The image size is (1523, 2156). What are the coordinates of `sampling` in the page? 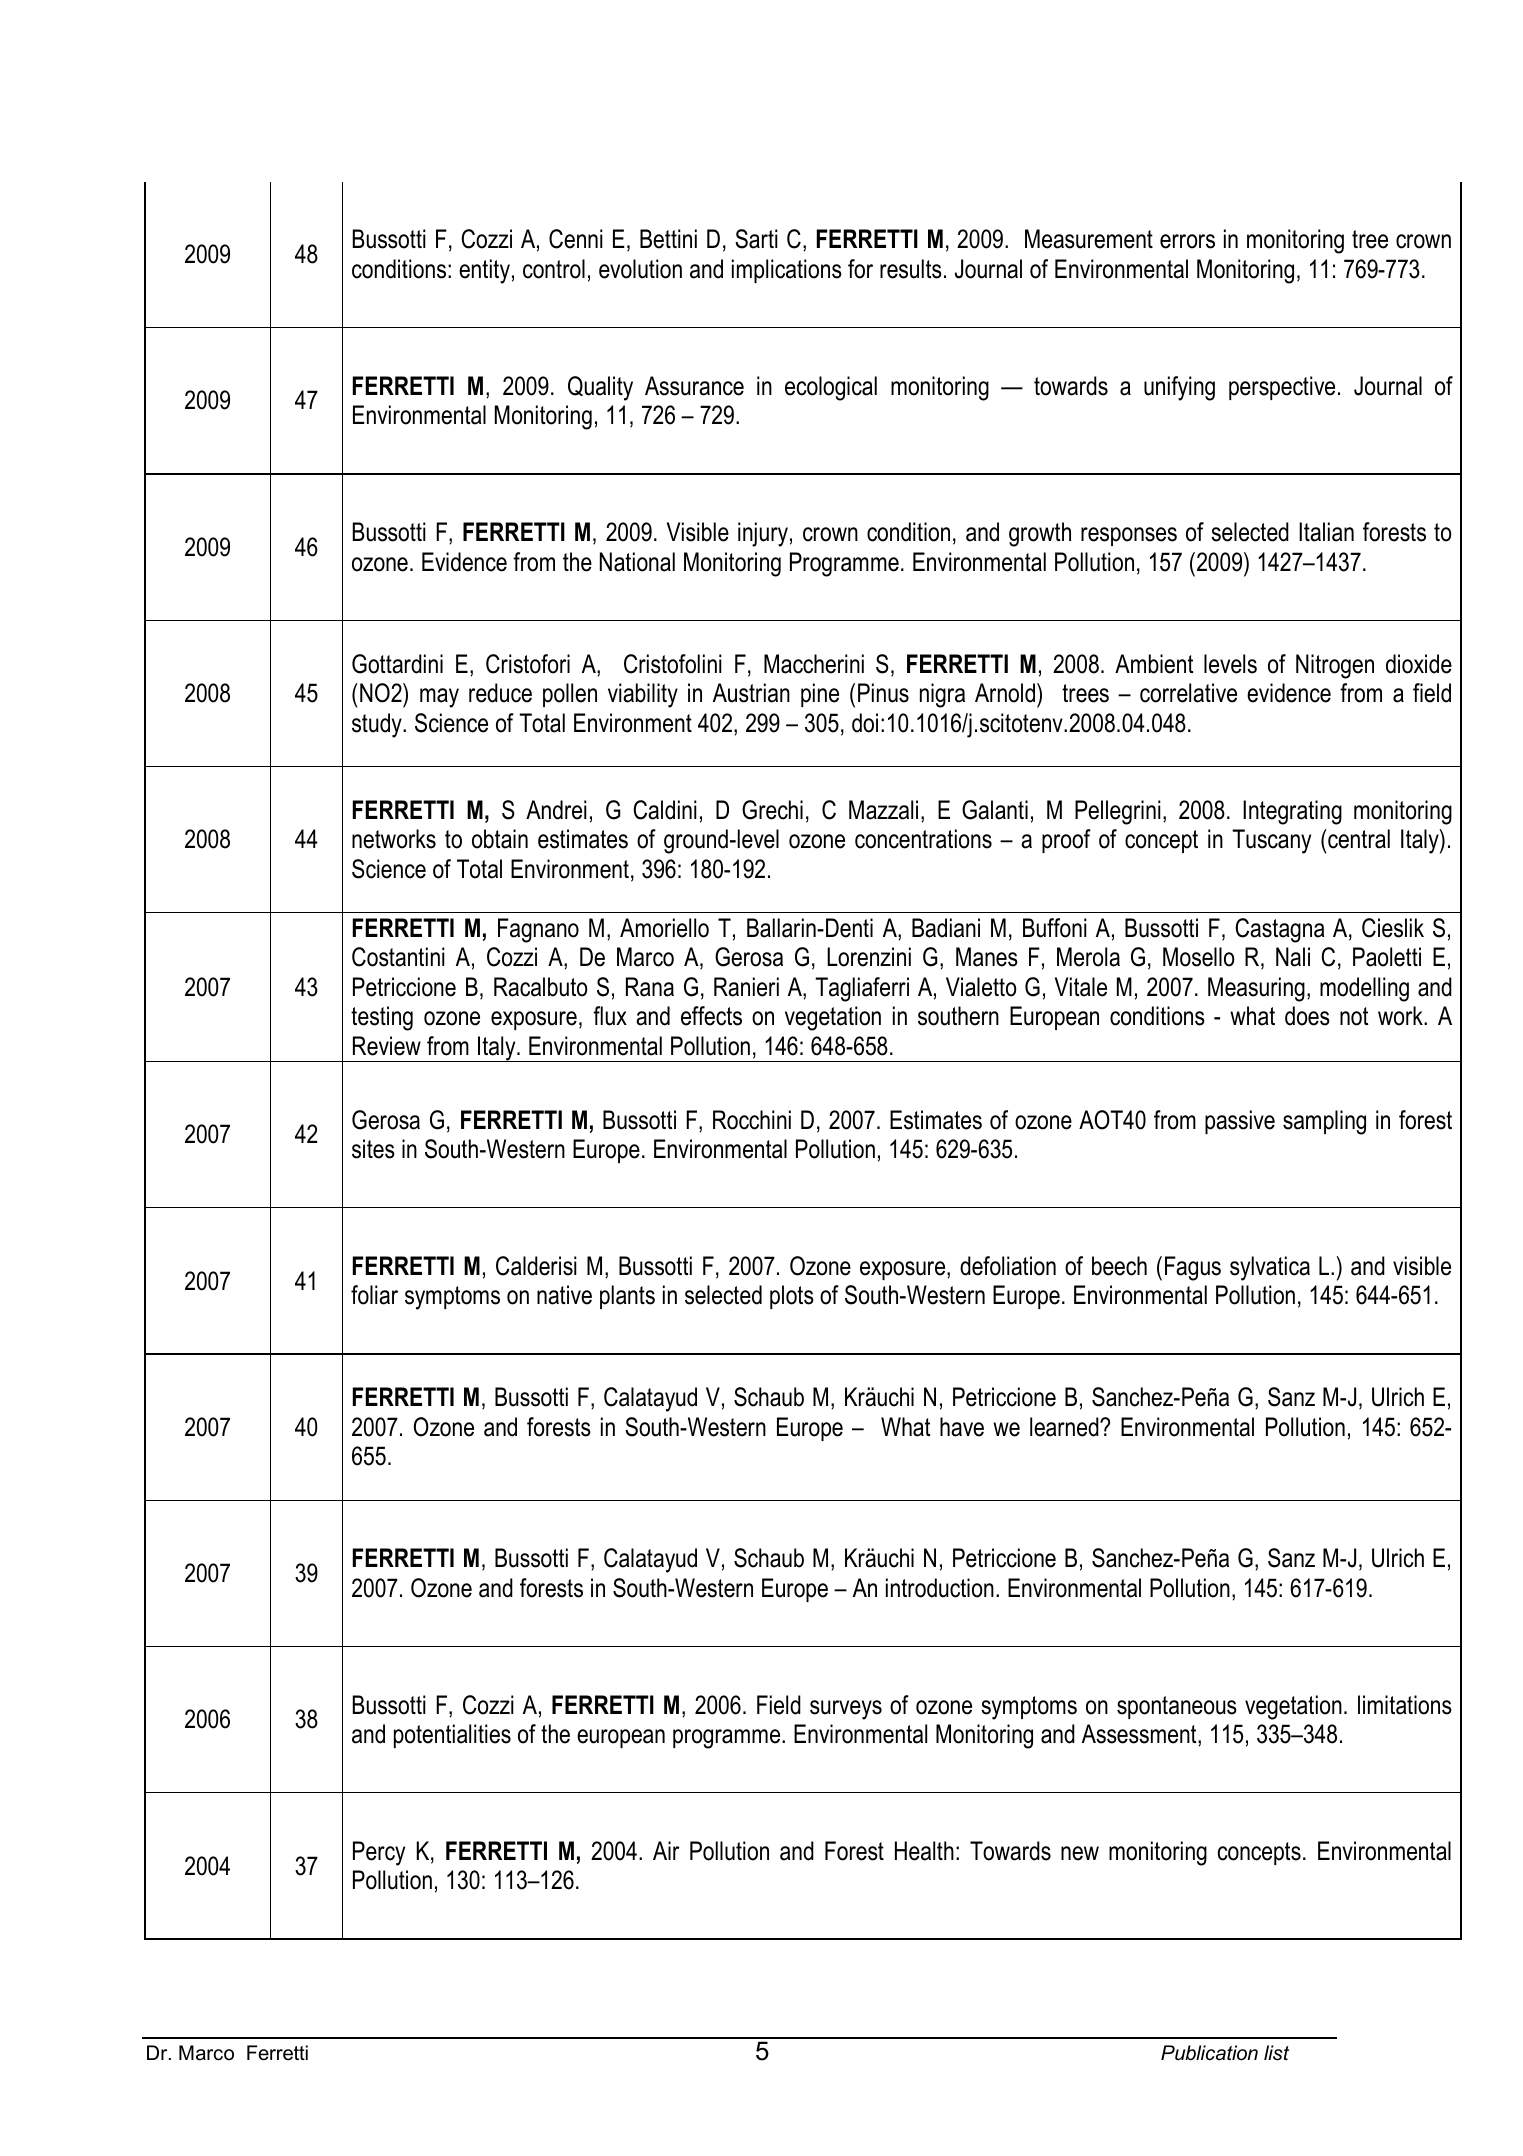 It's located at (1324, 1122).
